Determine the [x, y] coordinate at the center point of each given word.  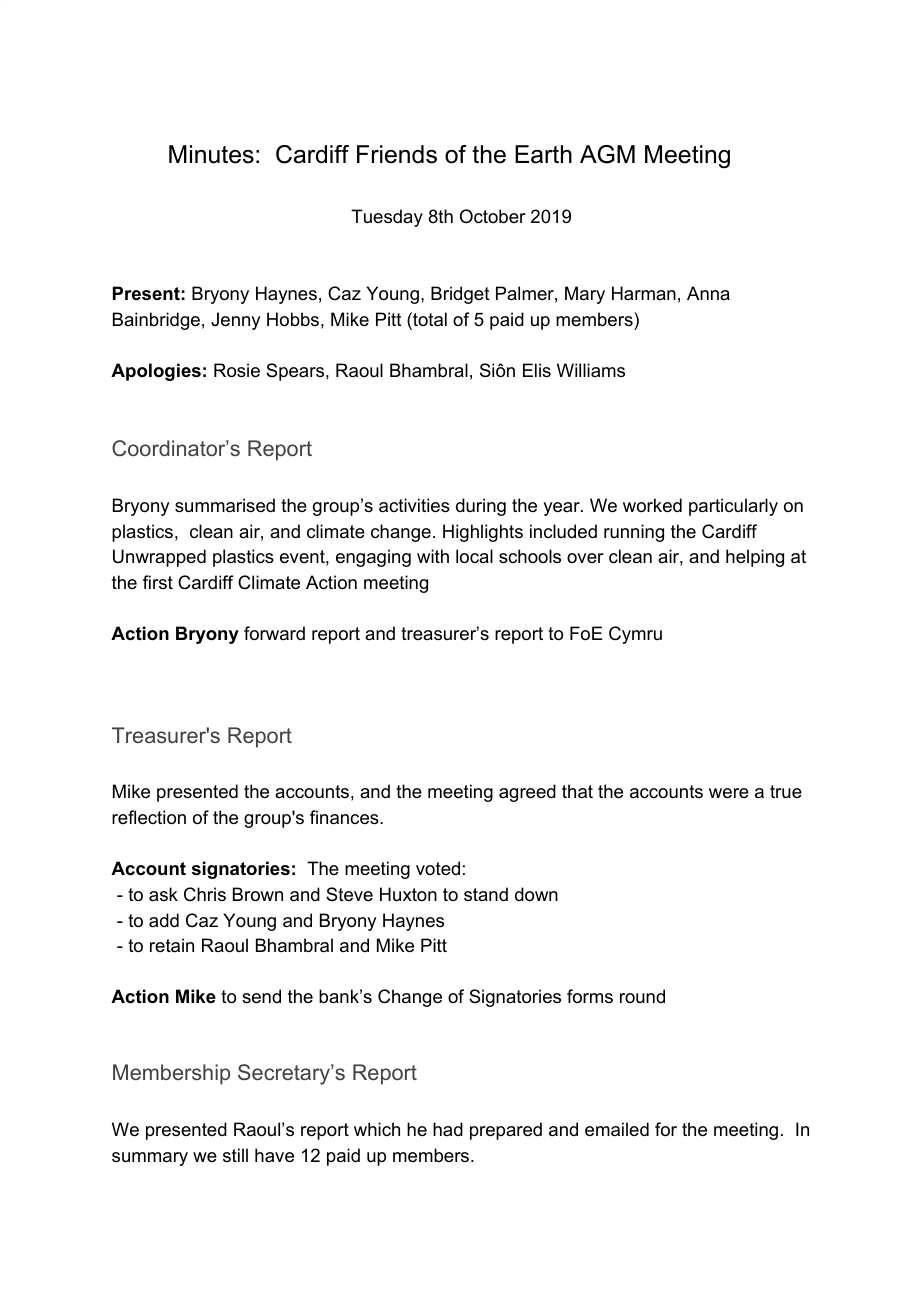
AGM [607, 154]
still [235, 1155]
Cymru [635, 635]
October [492, 216]
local [474, 556]
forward [274, 633]
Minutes [211, 154]
